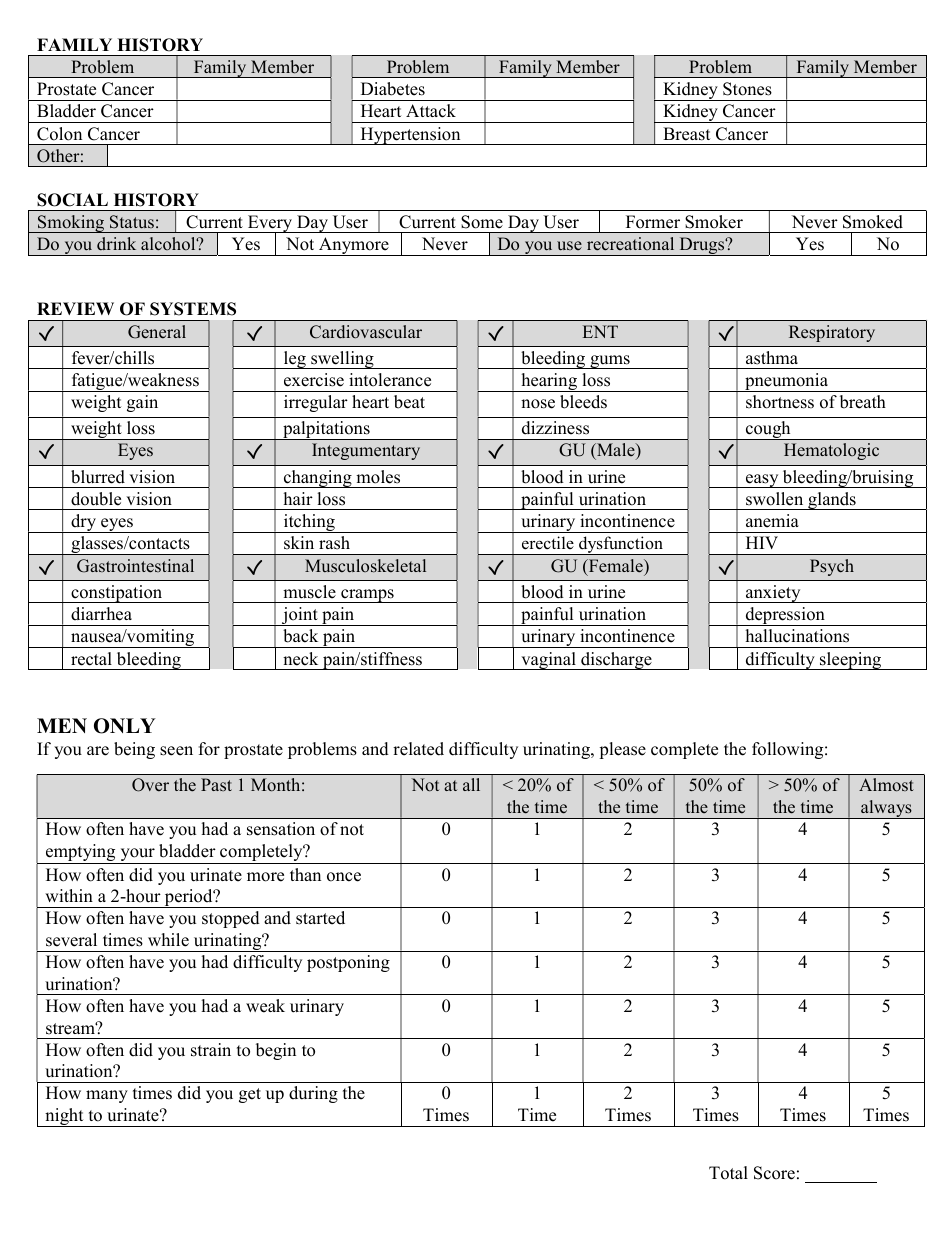 The image size is (952, 1233). I want to click on related, so click(418, 749).
